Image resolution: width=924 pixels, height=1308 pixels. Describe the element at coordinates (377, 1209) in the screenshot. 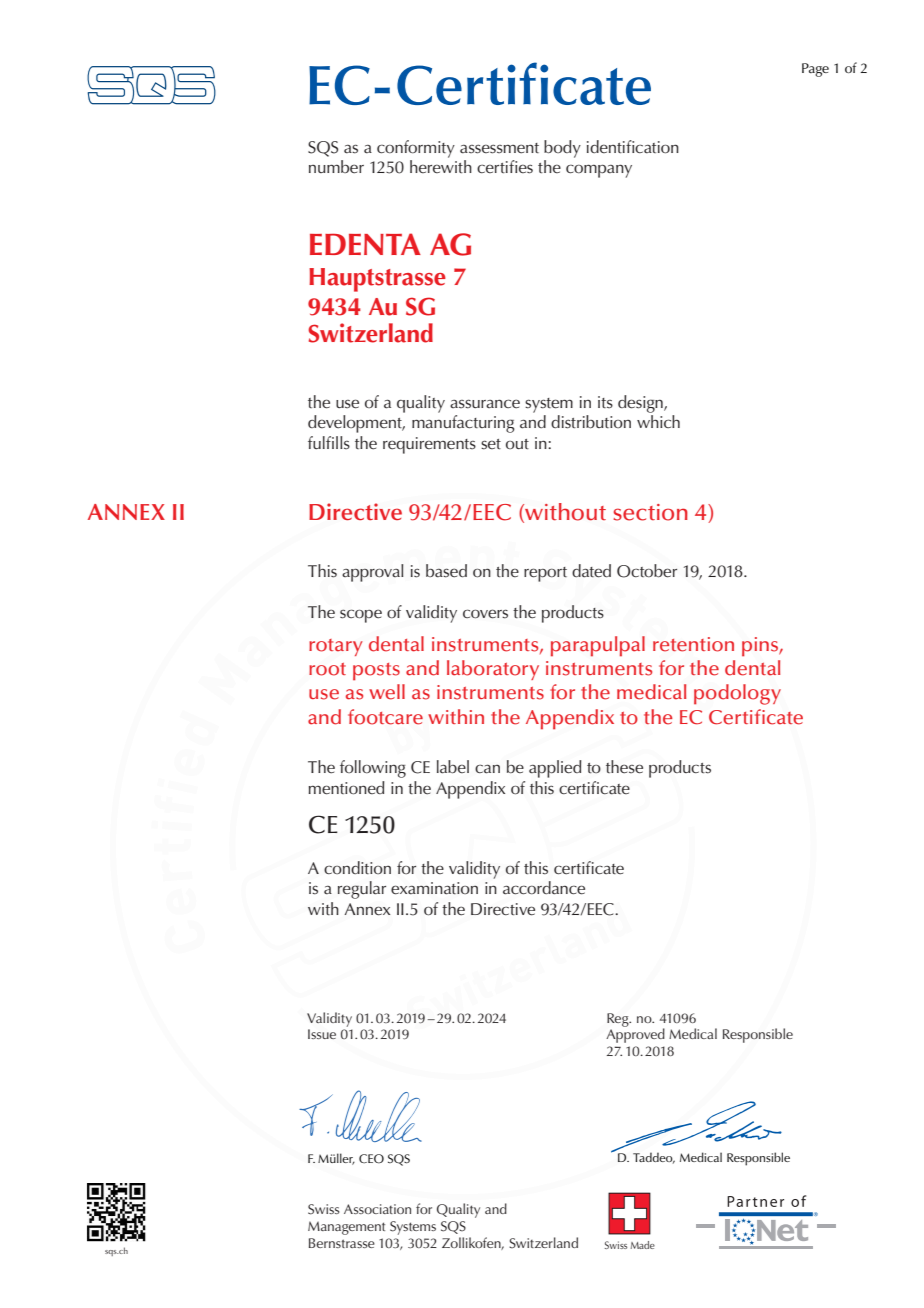

I see `Association` at that location.
